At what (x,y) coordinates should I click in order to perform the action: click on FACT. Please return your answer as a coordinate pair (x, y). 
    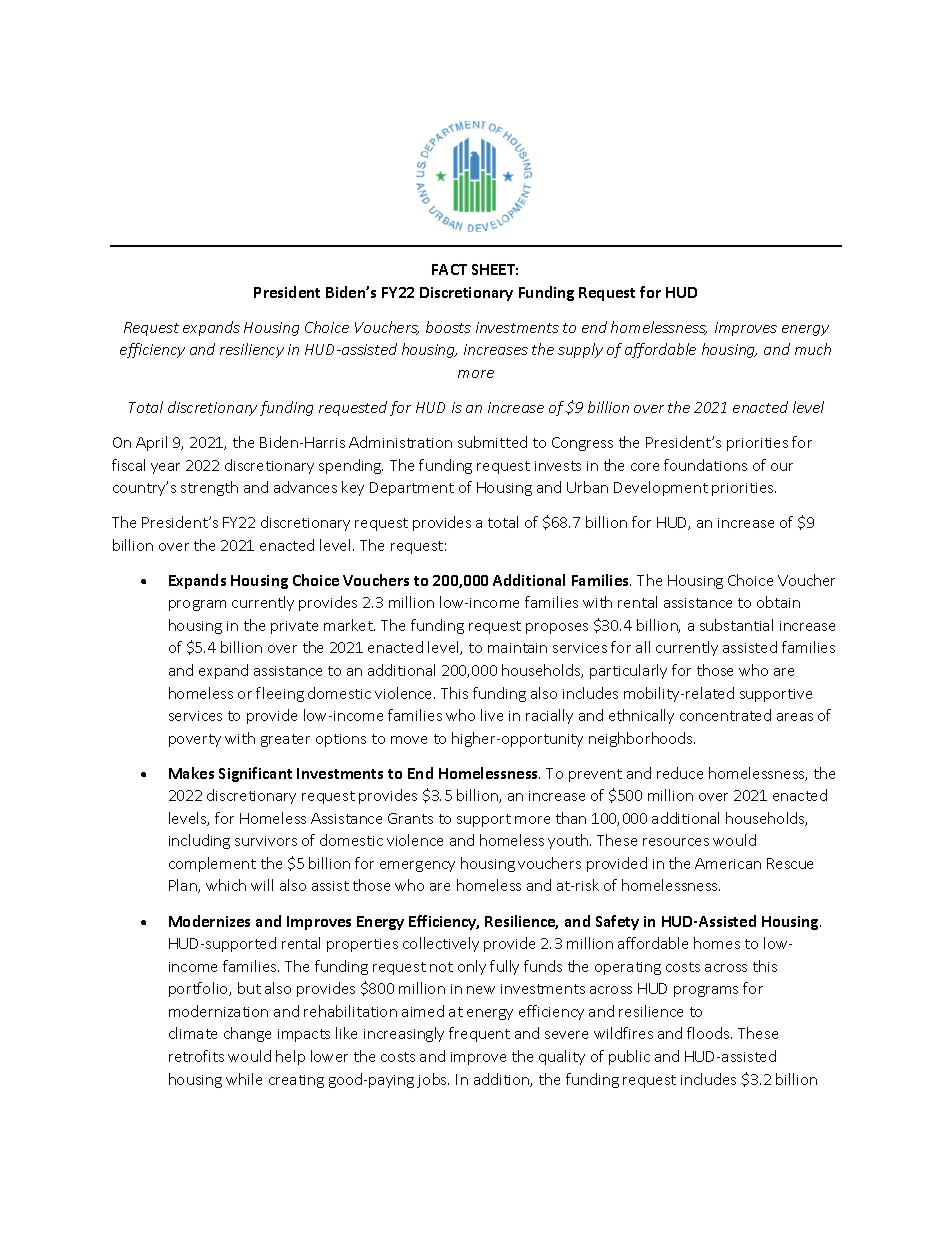
    Looking at the image, I should click on (449, 269).
